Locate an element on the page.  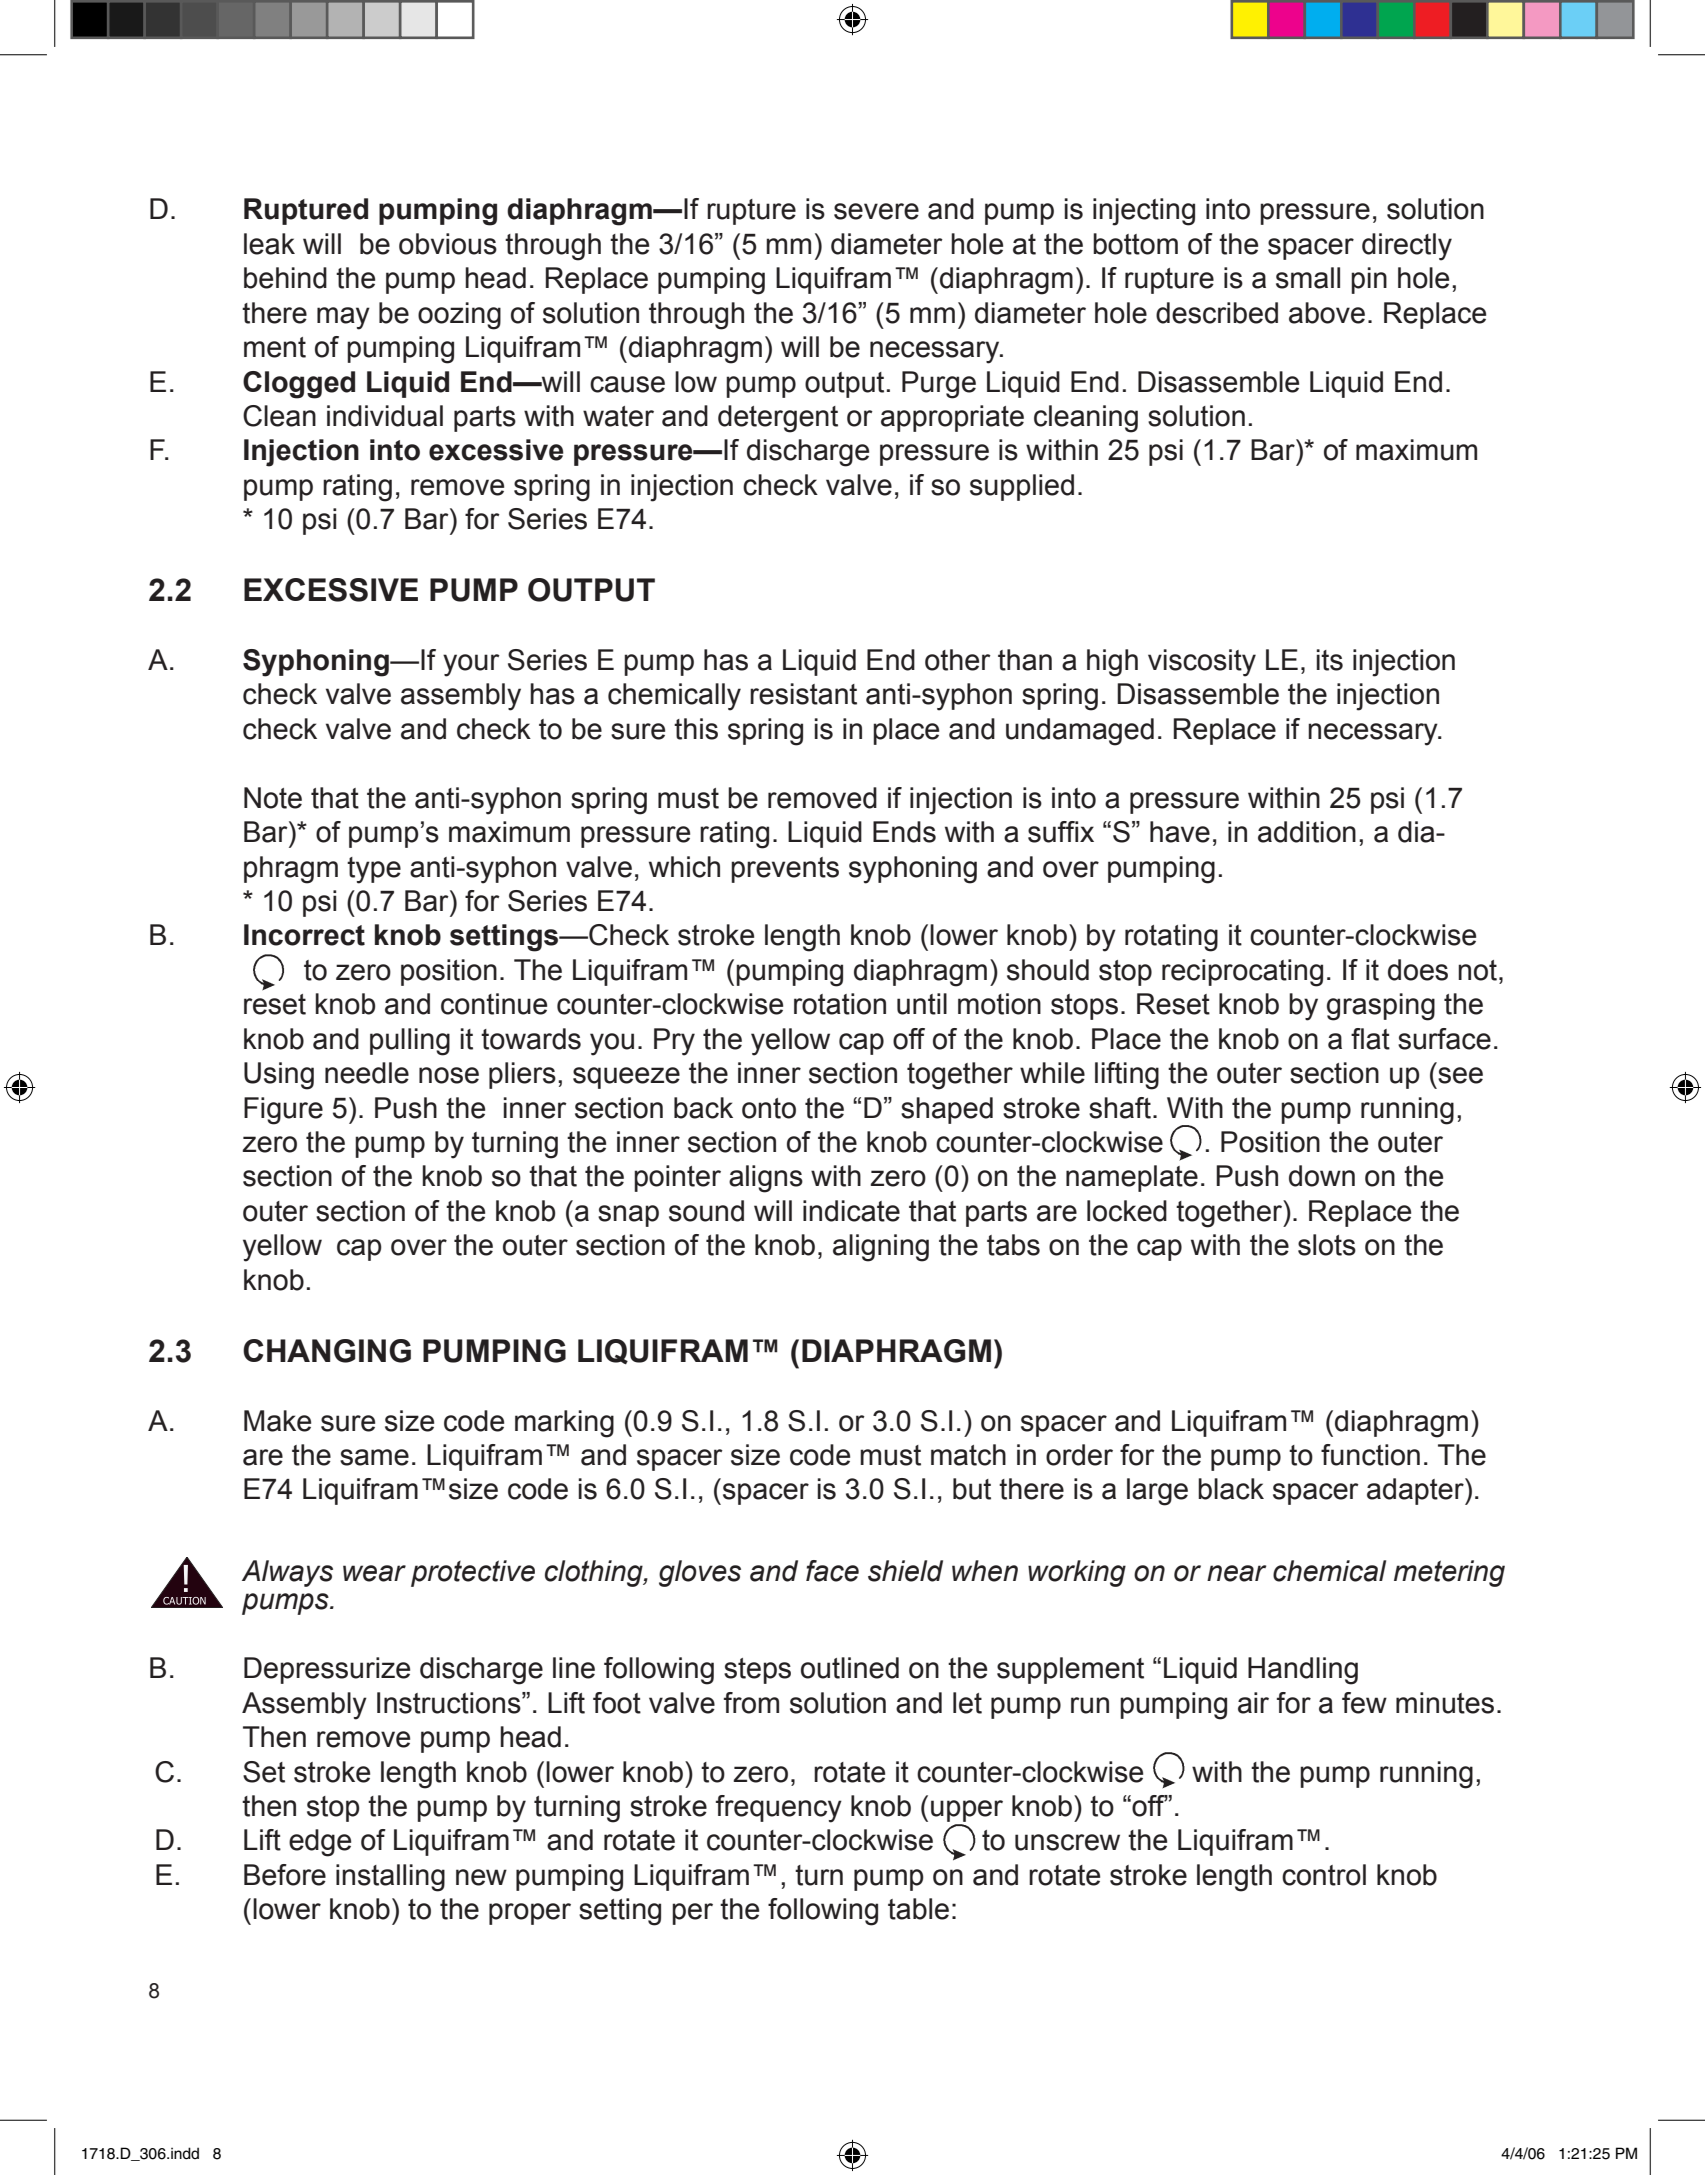
Incorrect is located at coordinates (304, 935).
